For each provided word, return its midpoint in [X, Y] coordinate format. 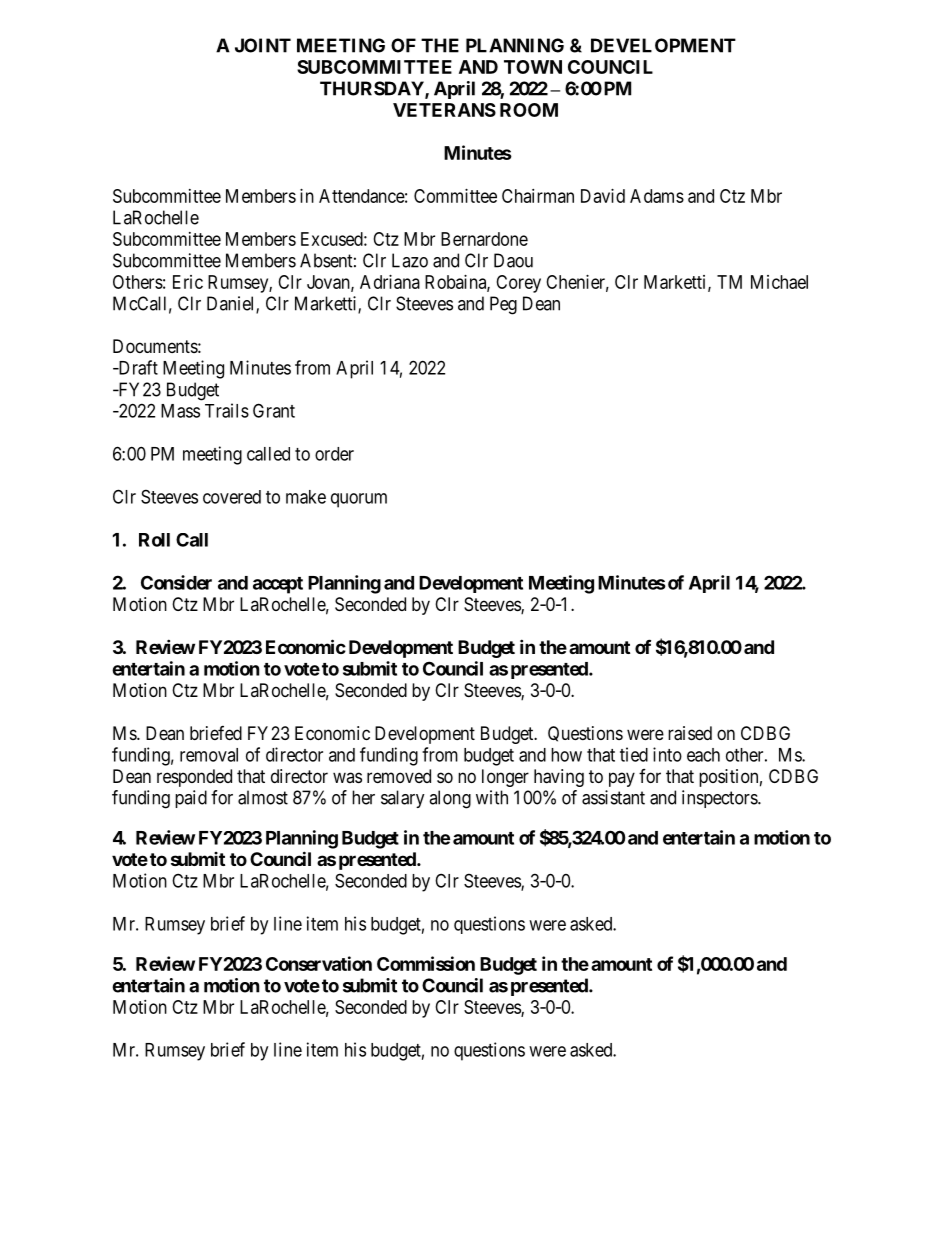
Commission [426, 963]
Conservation [319, 963]
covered [232, 497]
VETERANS [444, 110]
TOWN [533, 67]
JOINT [263, 45]
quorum [359, 500]
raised [690, 733]
